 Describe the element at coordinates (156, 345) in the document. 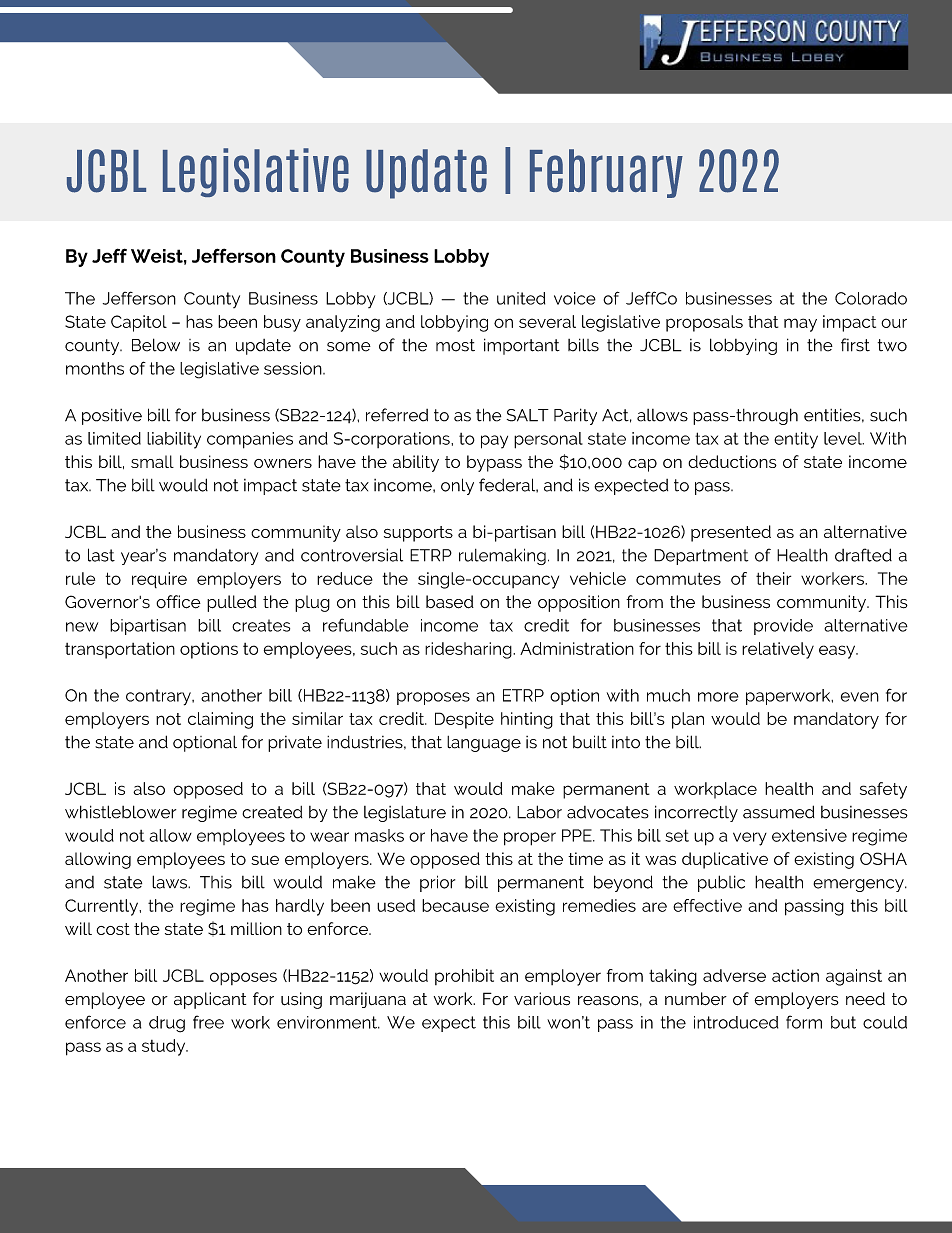

I see `Below` at that location.
